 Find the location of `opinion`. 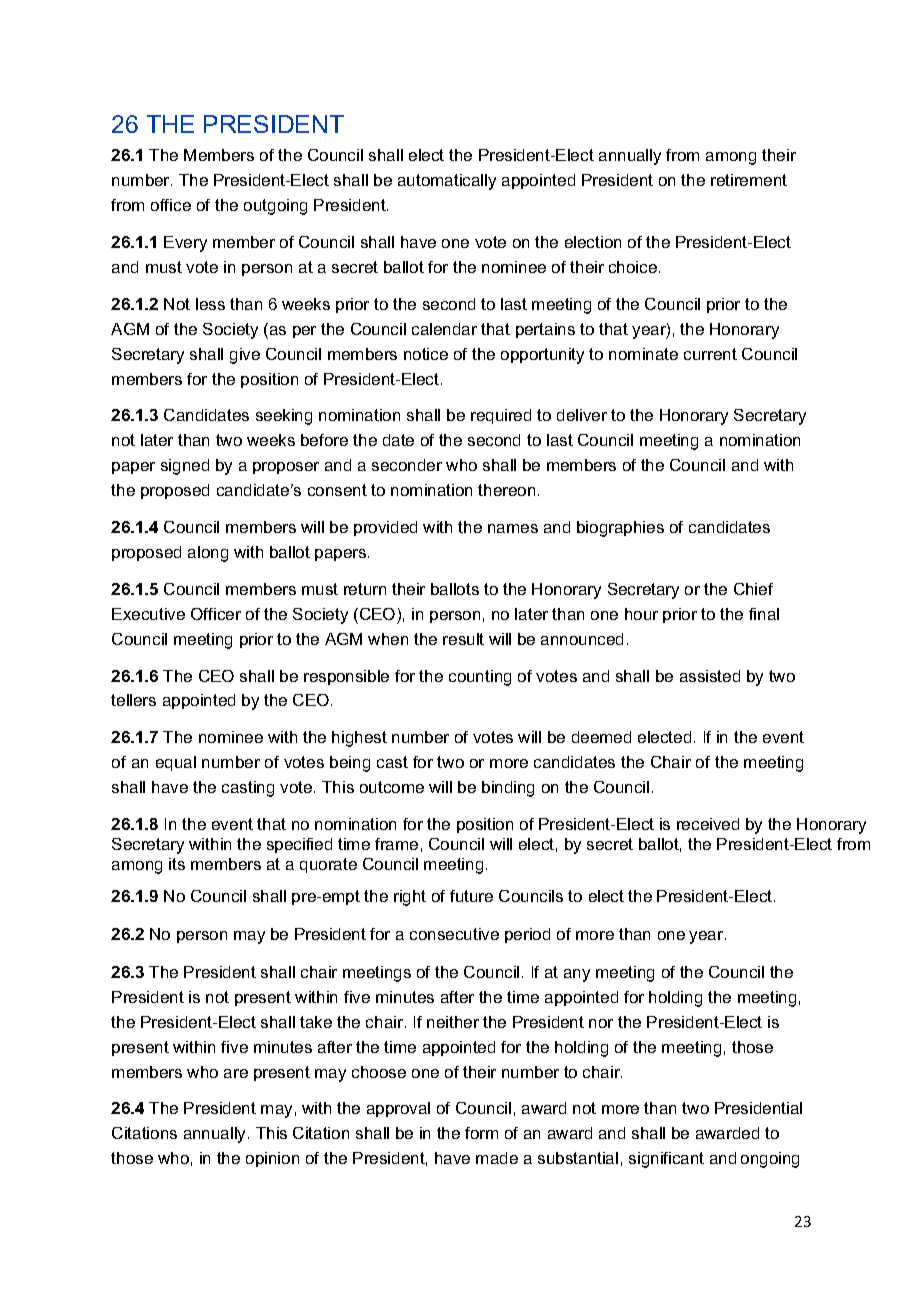

opinion is located at coordinates (272, 1159).
